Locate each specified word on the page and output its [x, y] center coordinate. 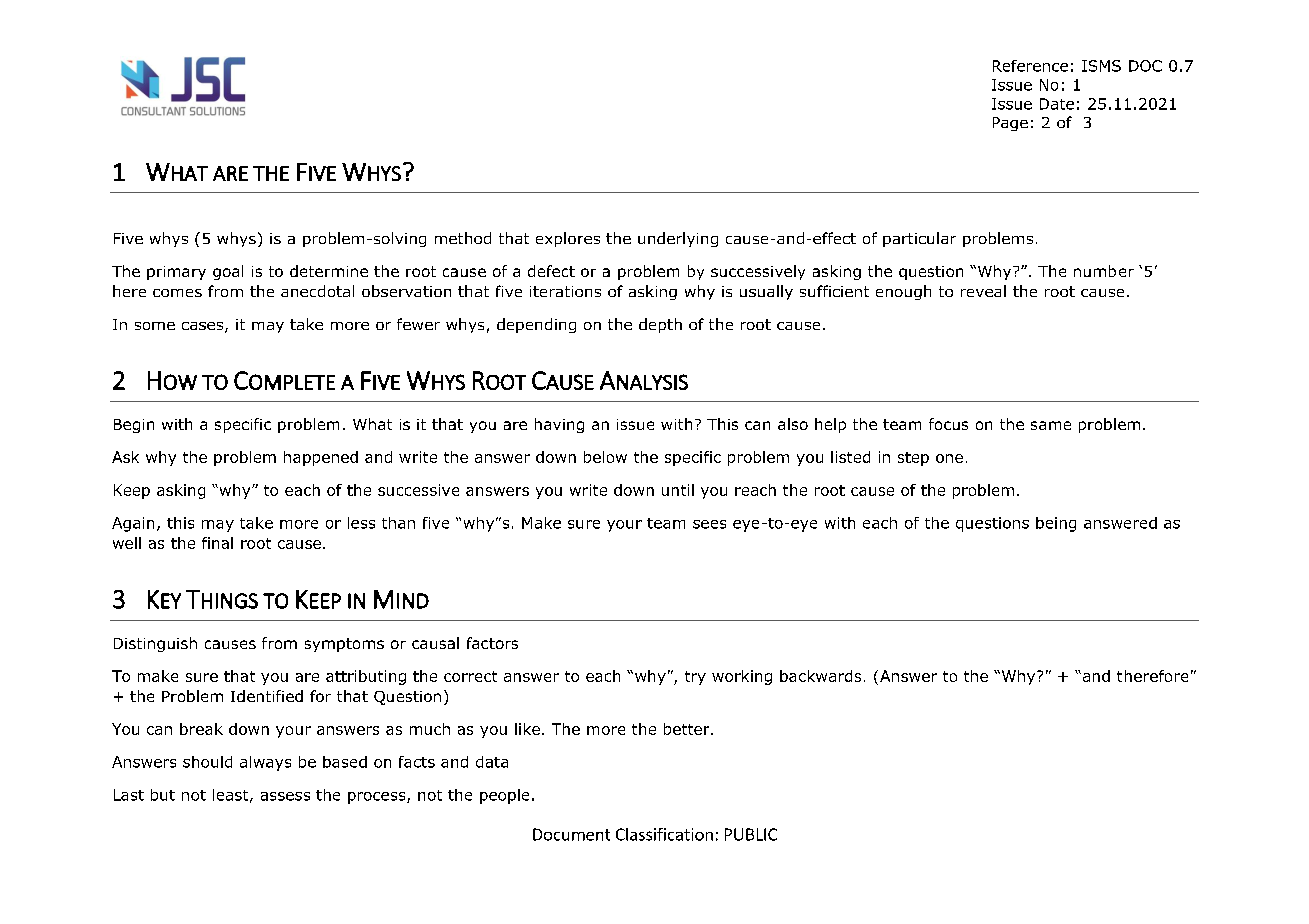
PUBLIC [751, 834]
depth [660, 325]
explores [568, 239]
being [1056, 524]
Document [571, 834]
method [463, 238]
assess [285, 796]
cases [204, 327]
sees [709, 524]
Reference [1030, 66]
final [217, 543]
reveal [983, 291]
